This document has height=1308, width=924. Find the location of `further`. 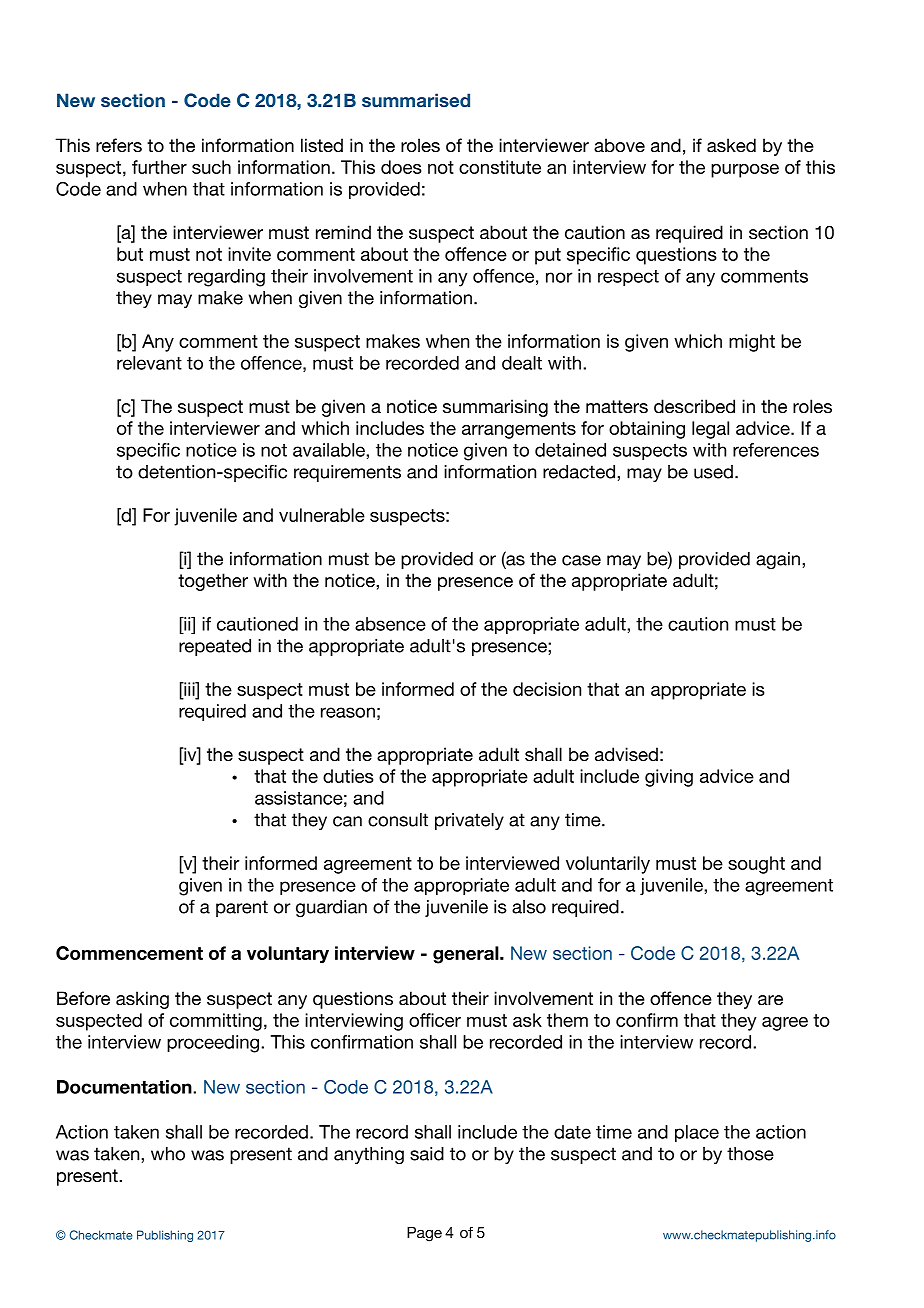

further is located at coordinates (159, 167).
